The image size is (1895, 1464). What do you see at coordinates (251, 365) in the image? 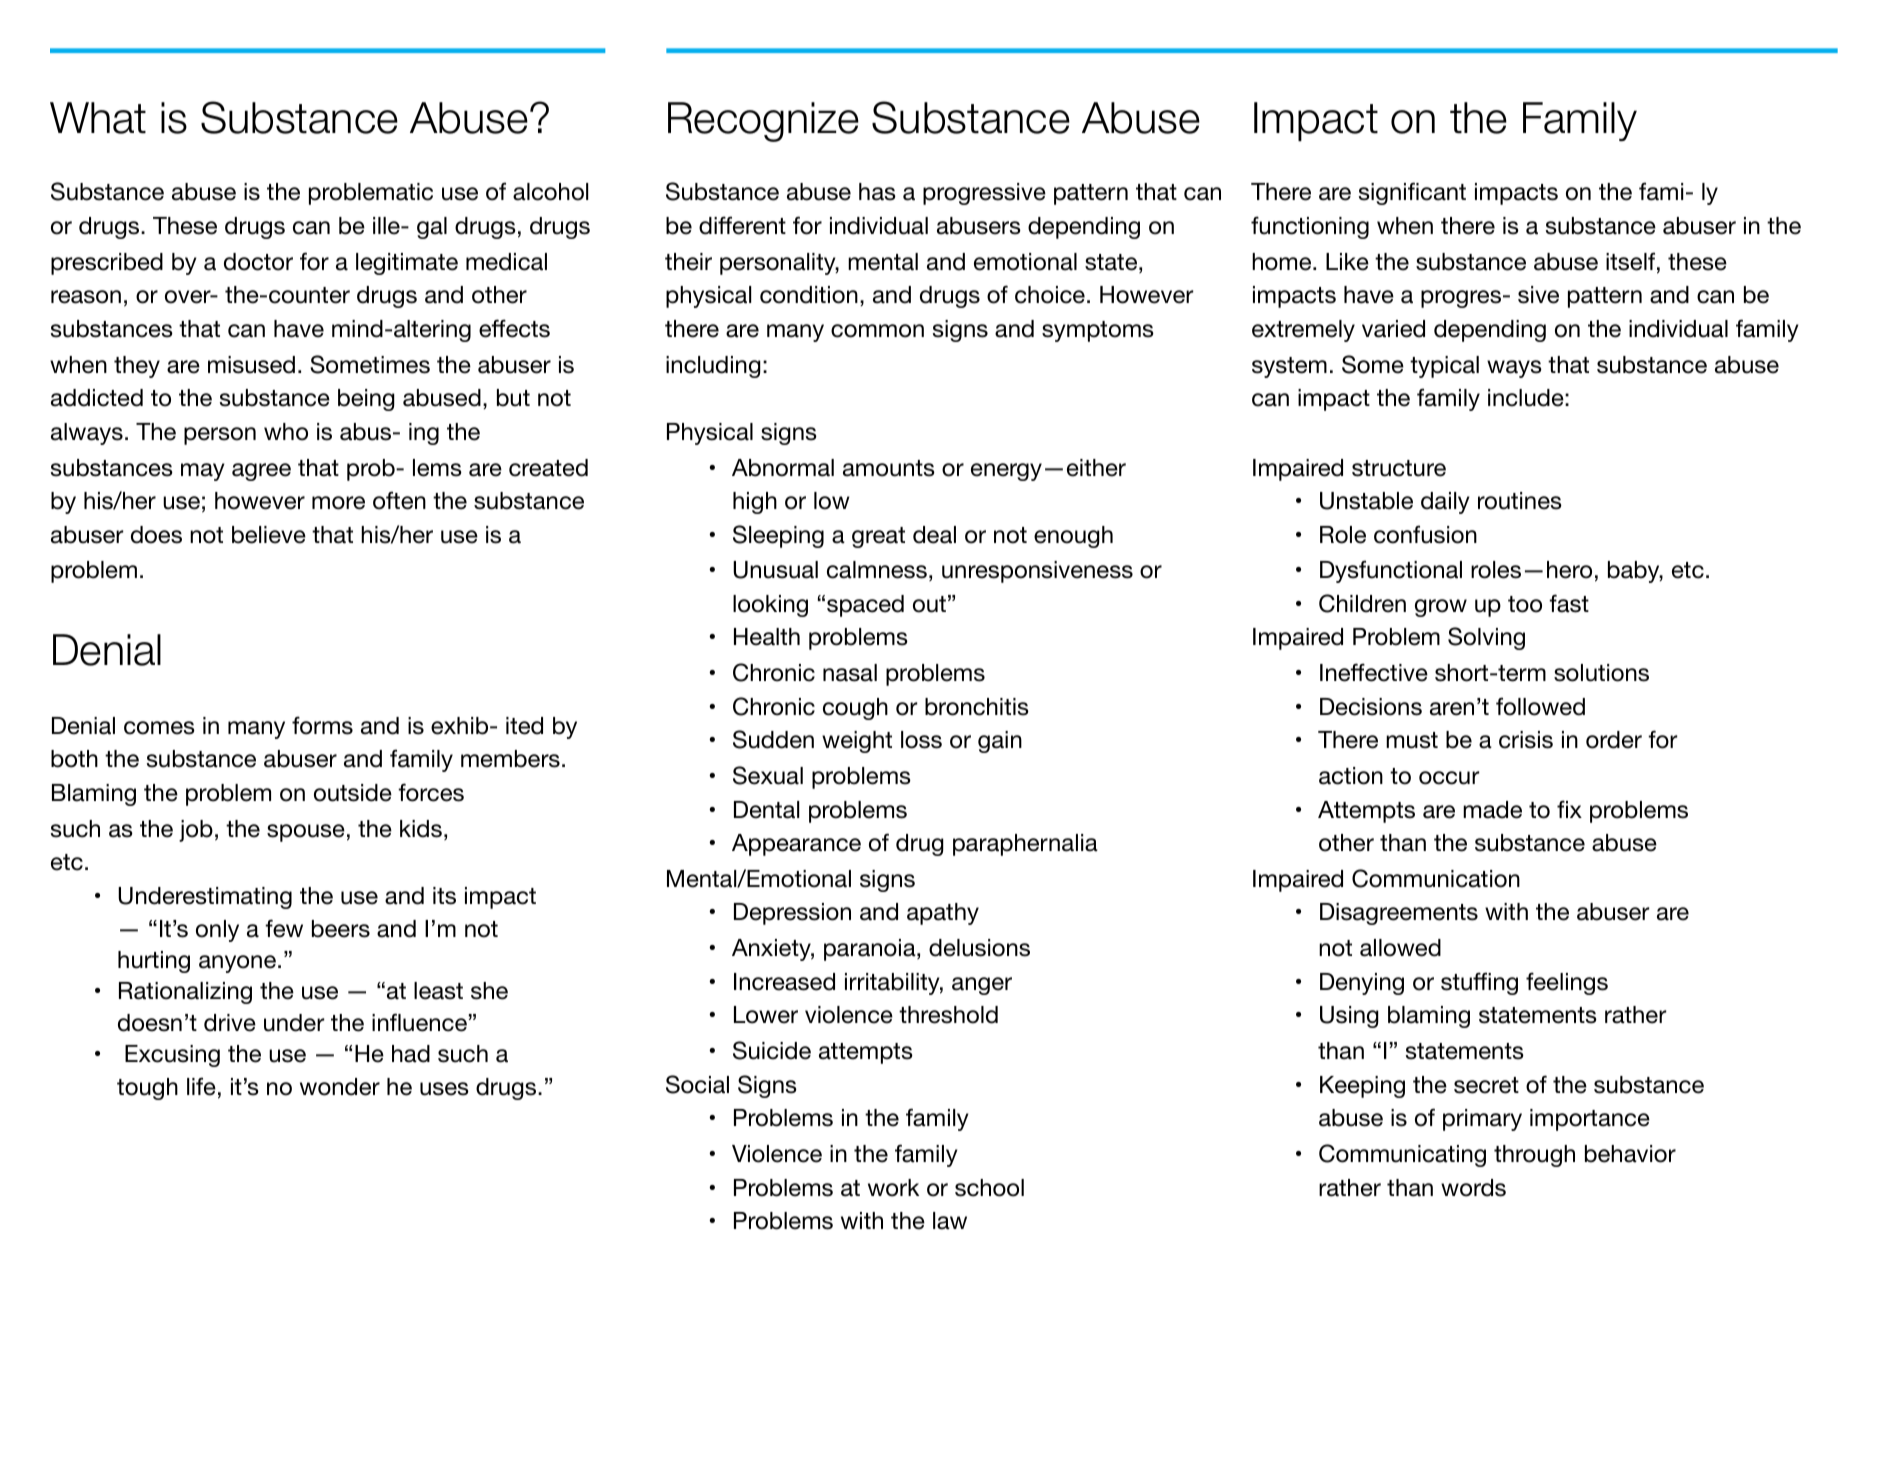
I see `misused` at bounding box center [251, 365].
